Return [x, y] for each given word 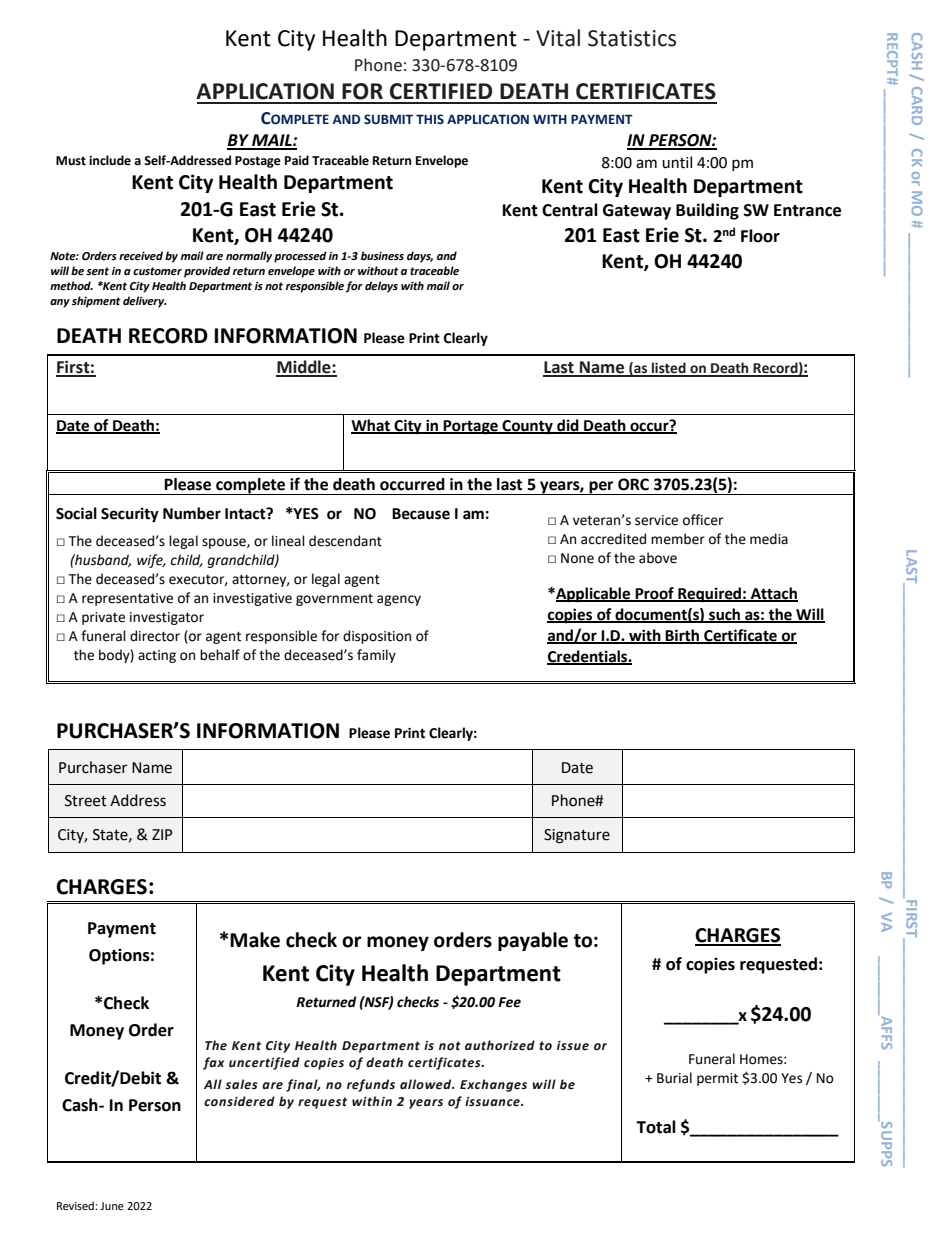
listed [669, 369]
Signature [577, 836]
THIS [430, 119]
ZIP [162, 834]
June [112, 1206]
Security [130, 515]
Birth [683, 636]
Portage [471, 427]
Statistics [632, 38]
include [110, 160]
